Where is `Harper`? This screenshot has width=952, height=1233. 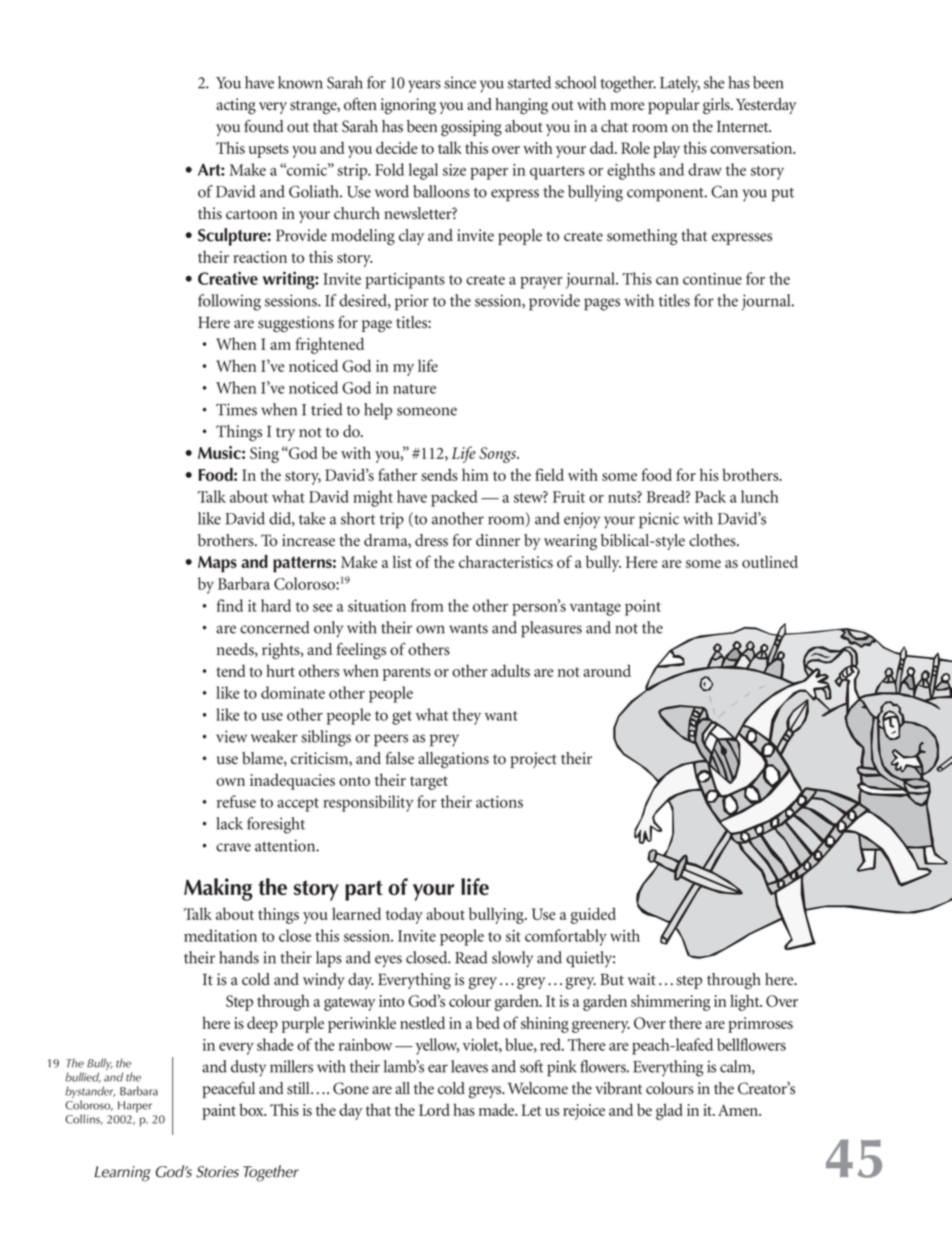
Harper is located at coordinates (135, 1107).
